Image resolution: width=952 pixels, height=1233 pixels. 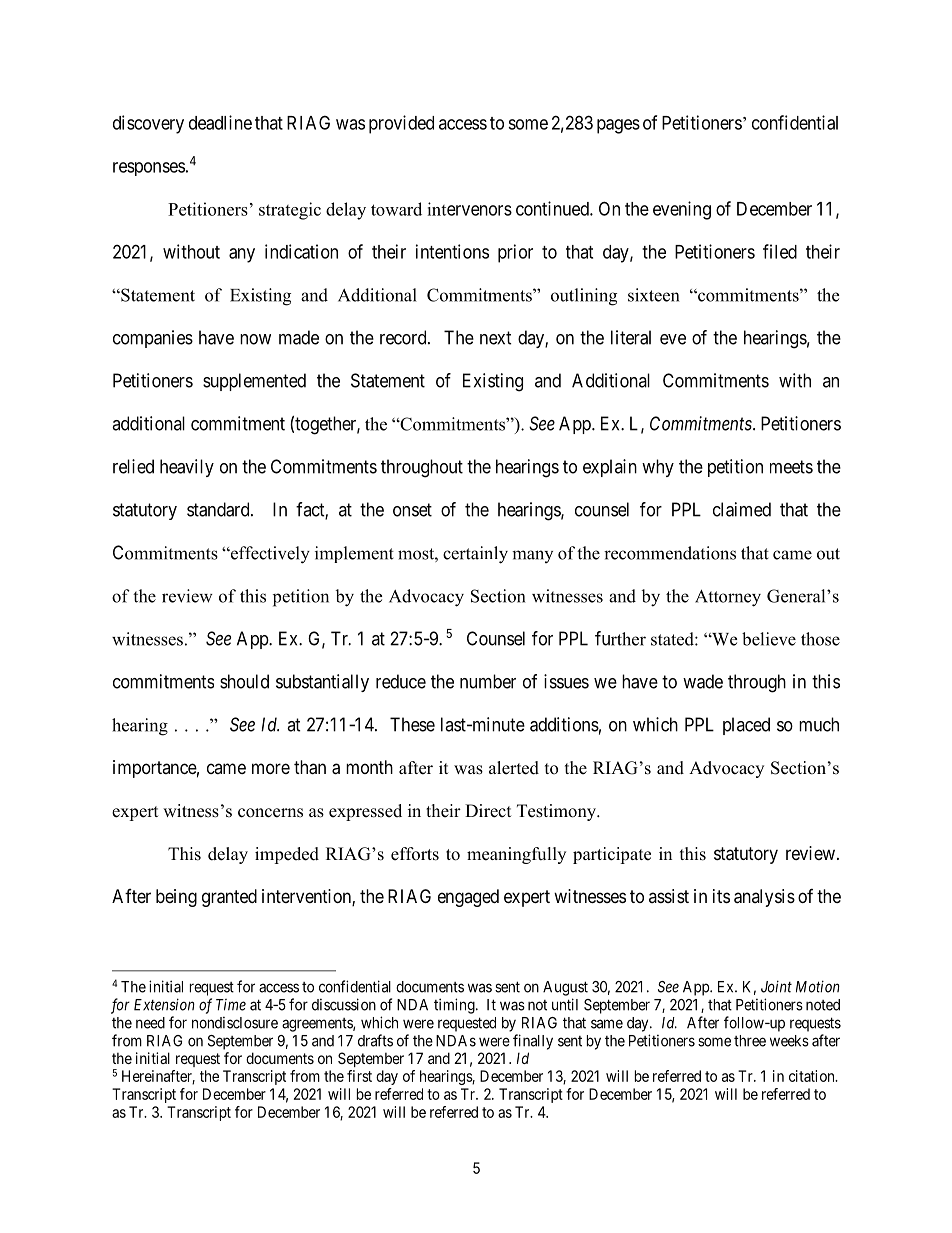 What do you see at coordinates (254, 382) in the document?
I see `supplemented` at bounding box center [254, 382].
